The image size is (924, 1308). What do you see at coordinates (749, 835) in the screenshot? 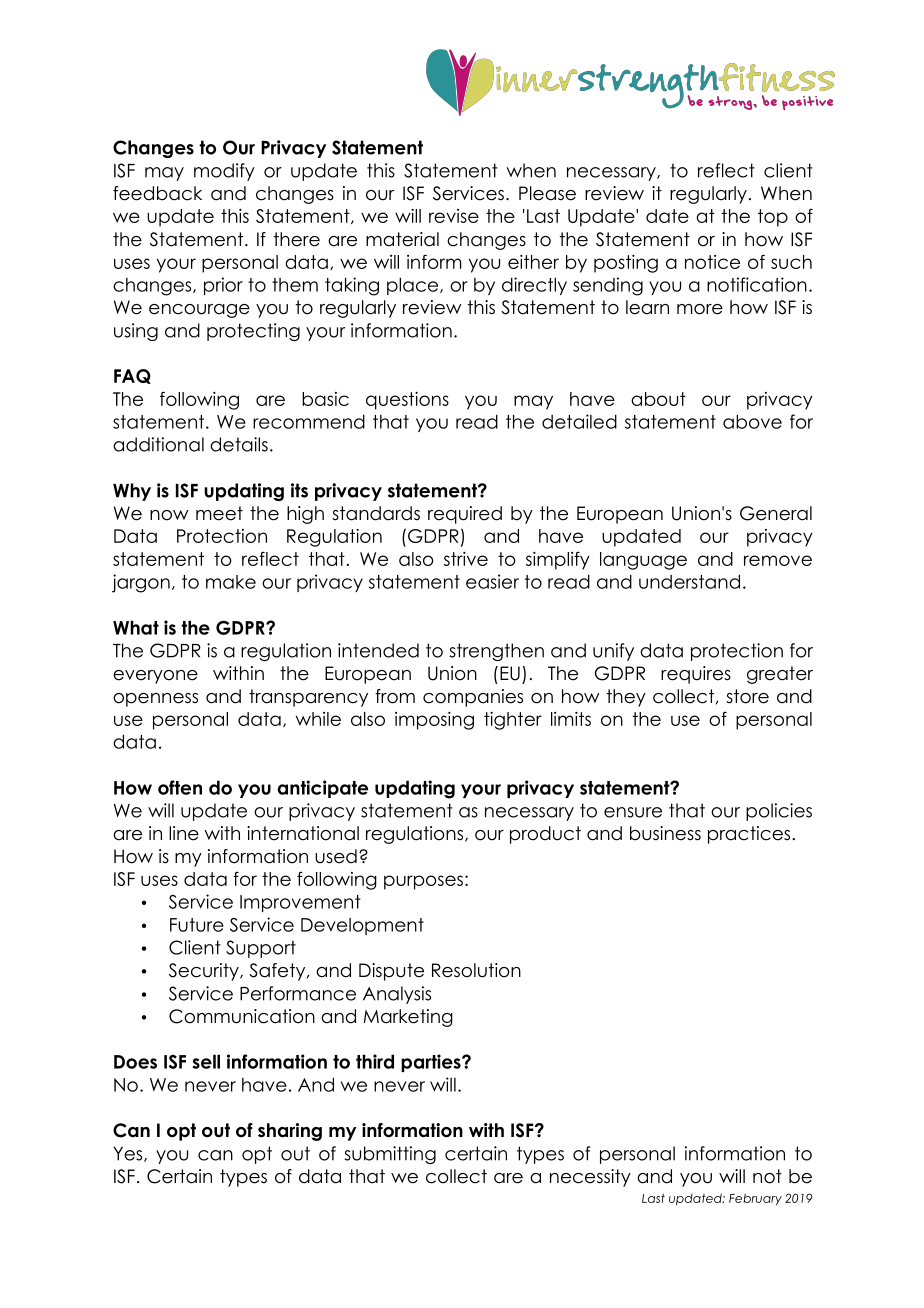
I see `practices` at bounding box center [749, 835].
